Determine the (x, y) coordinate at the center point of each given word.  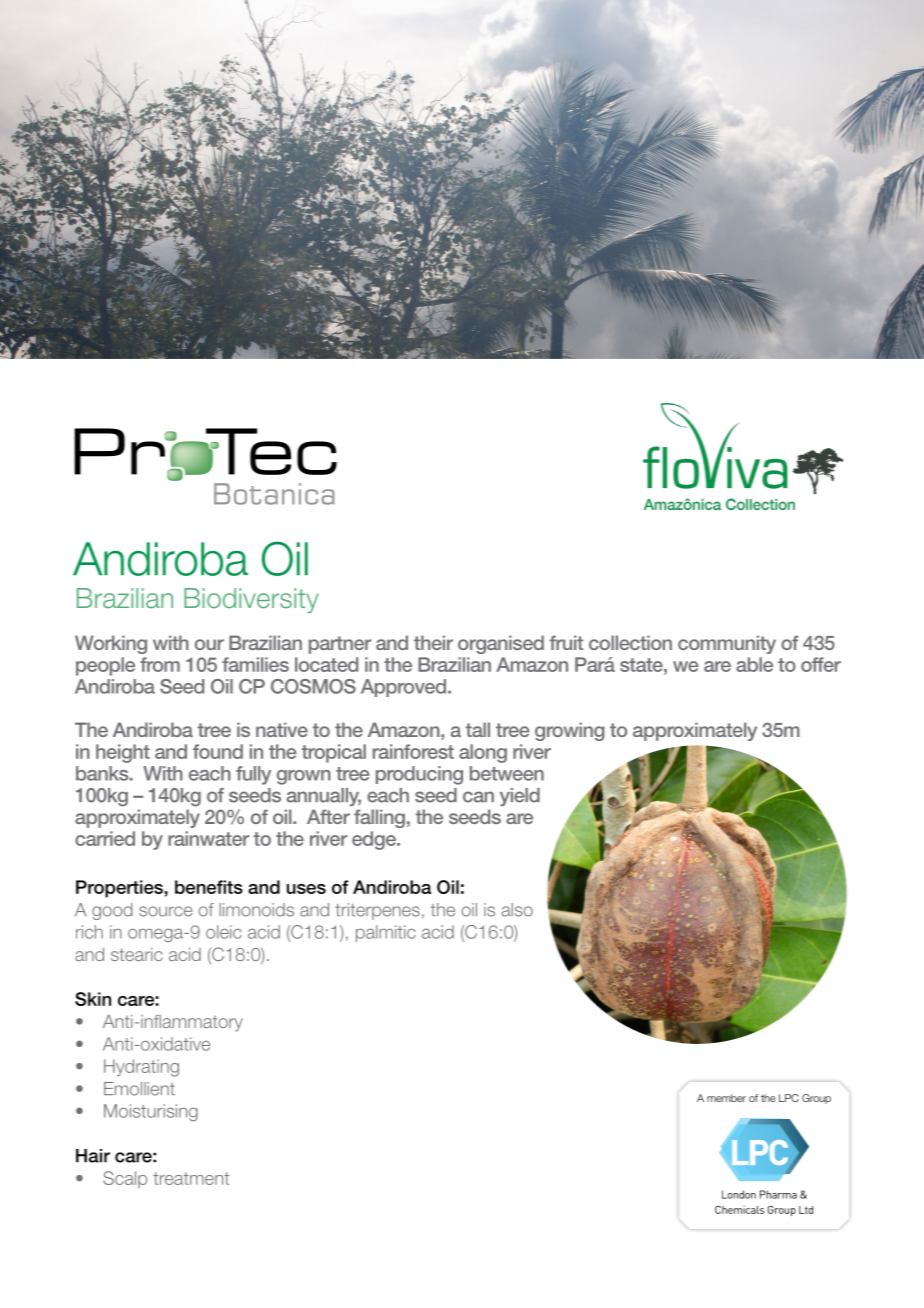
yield (520, 797)
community (727, 644)
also (517, 910)
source (165, 911)
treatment (191, 1178)
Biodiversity (251, 600)
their (433, 642)
